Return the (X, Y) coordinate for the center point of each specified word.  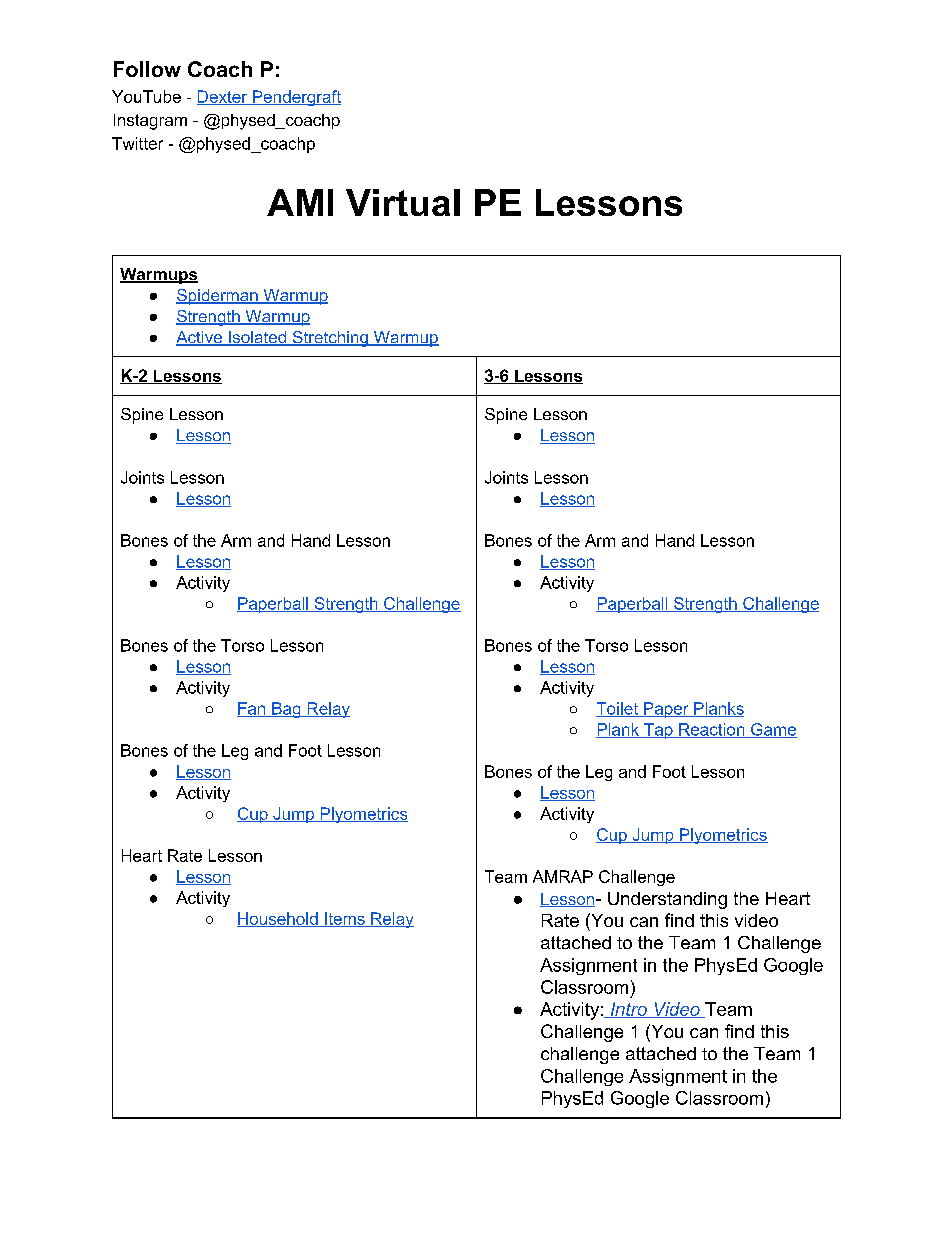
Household (278, 919)
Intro (628, 1010)
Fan (252, 709)
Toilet (618, 709)
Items (345, 919)
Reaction (712, 730)
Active (200, 338)
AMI (300, 202)
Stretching (330, 339)
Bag (286, 710)
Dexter (223, 97)
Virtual (403, 202)
